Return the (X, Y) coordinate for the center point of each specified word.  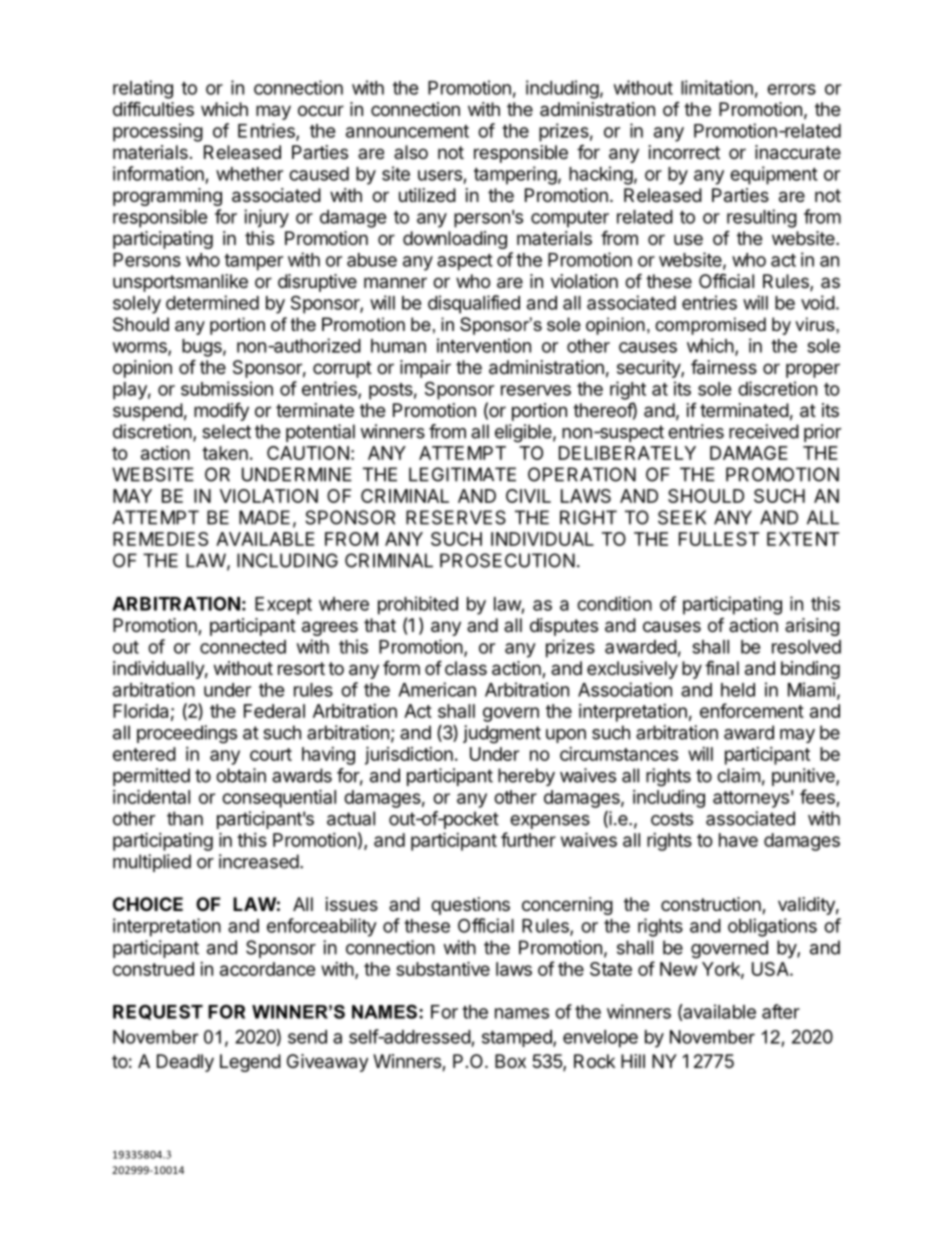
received (764, 431)
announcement (407, 131)
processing (158, 132)
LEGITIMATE (462, 474)
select (226, 431)
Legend (250, 1063)
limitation (717, 87)
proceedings (187, 734)
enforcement (752, 710)
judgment (502, 734)
